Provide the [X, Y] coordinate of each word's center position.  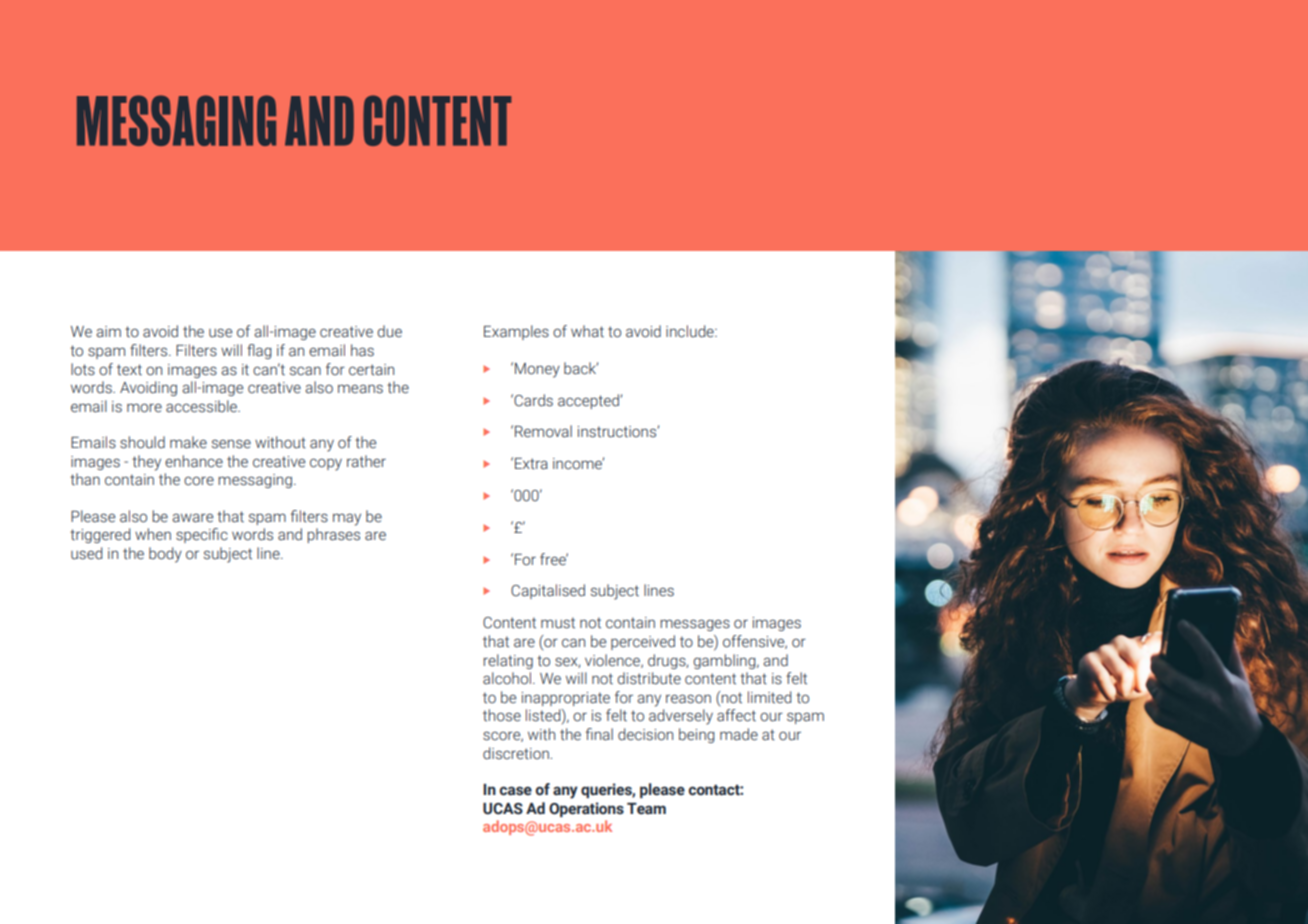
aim [108, 332]
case [515, 791]
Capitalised [548, 591]
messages [695, 625]
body [165, 555]
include [691, 331]
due [389, 331]
